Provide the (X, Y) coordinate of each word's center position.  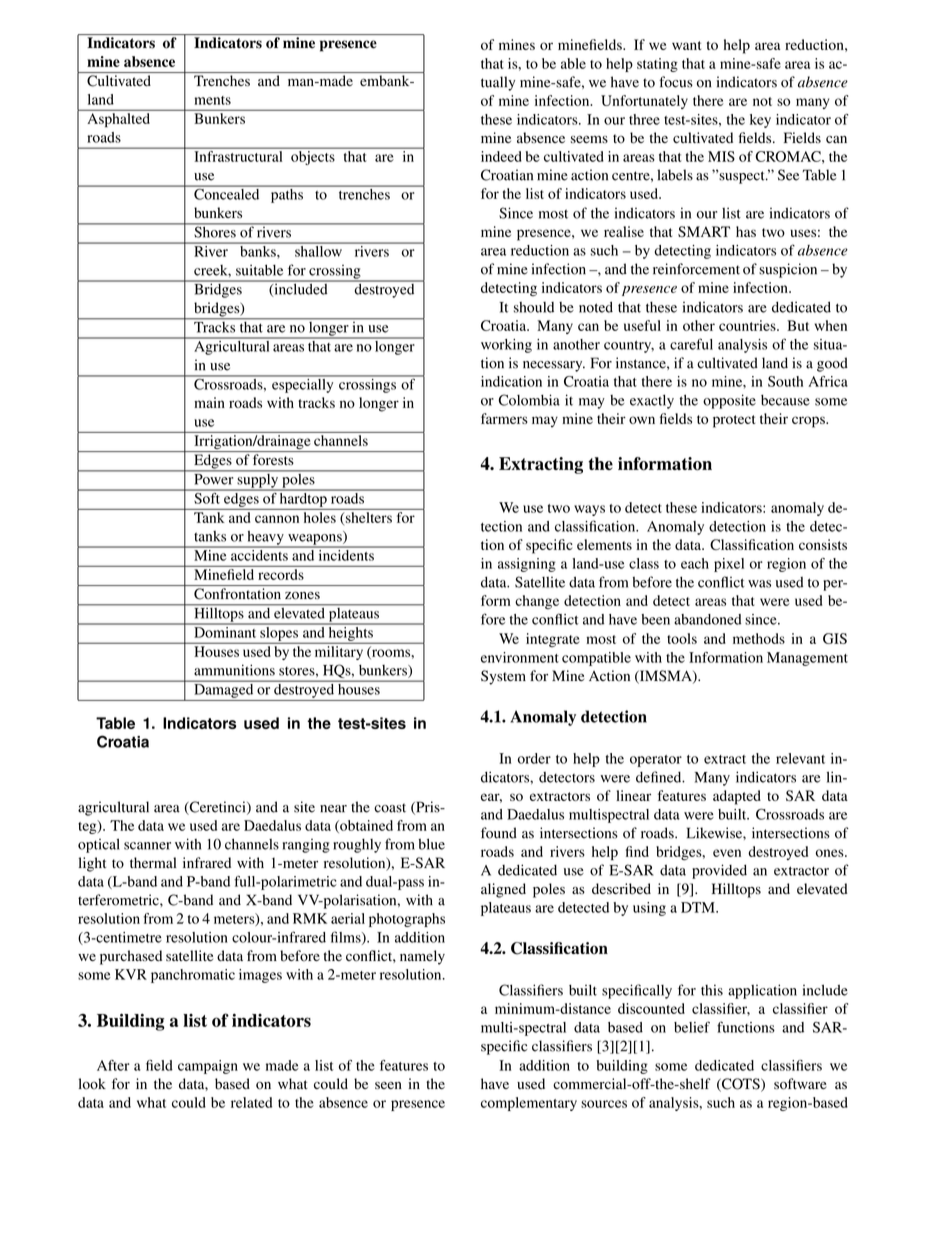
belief (692, 1027)
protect (734, 421)
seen (388, 1085)
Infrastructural (238, 156)
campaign (208, 1067)
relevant (800, 758)
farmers (504, 418)
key (760, 121)
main (209, 402)
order (534, 758)
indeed (501, 156)
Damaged (224, 689)
